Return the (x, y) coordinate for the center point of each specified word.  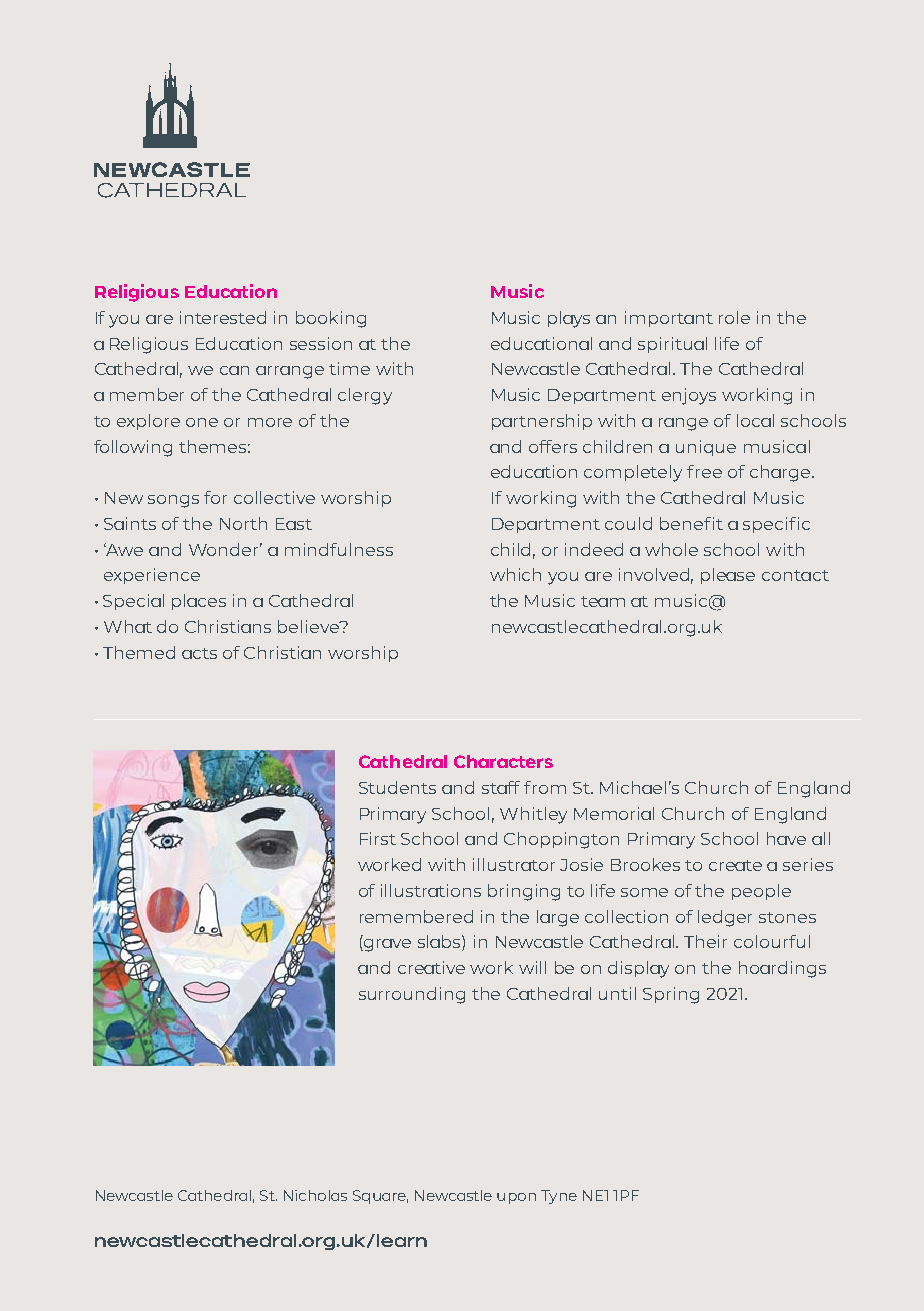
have (786, 838)
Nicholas (315, 1195)
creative (431, 967)
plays (569, 319)
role (734, 317)
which (515, 574)
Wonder (225, 549)
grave (386, 945)
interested (223, 317)
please (728, 576)
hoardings (782, 969)
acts (199, 653)
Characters (503, 761)
